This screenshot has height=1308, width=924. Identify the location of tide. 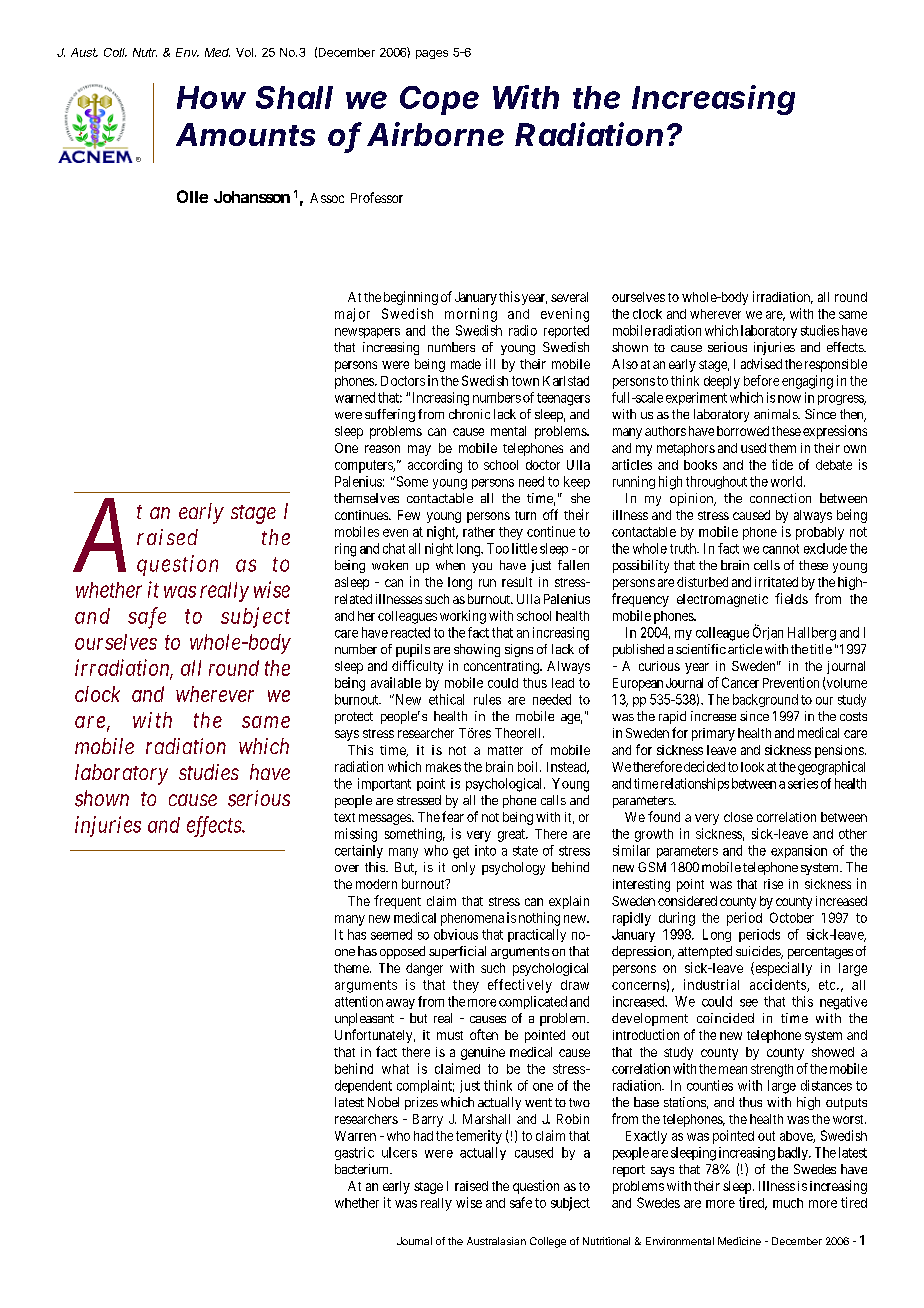
(782, 464).
